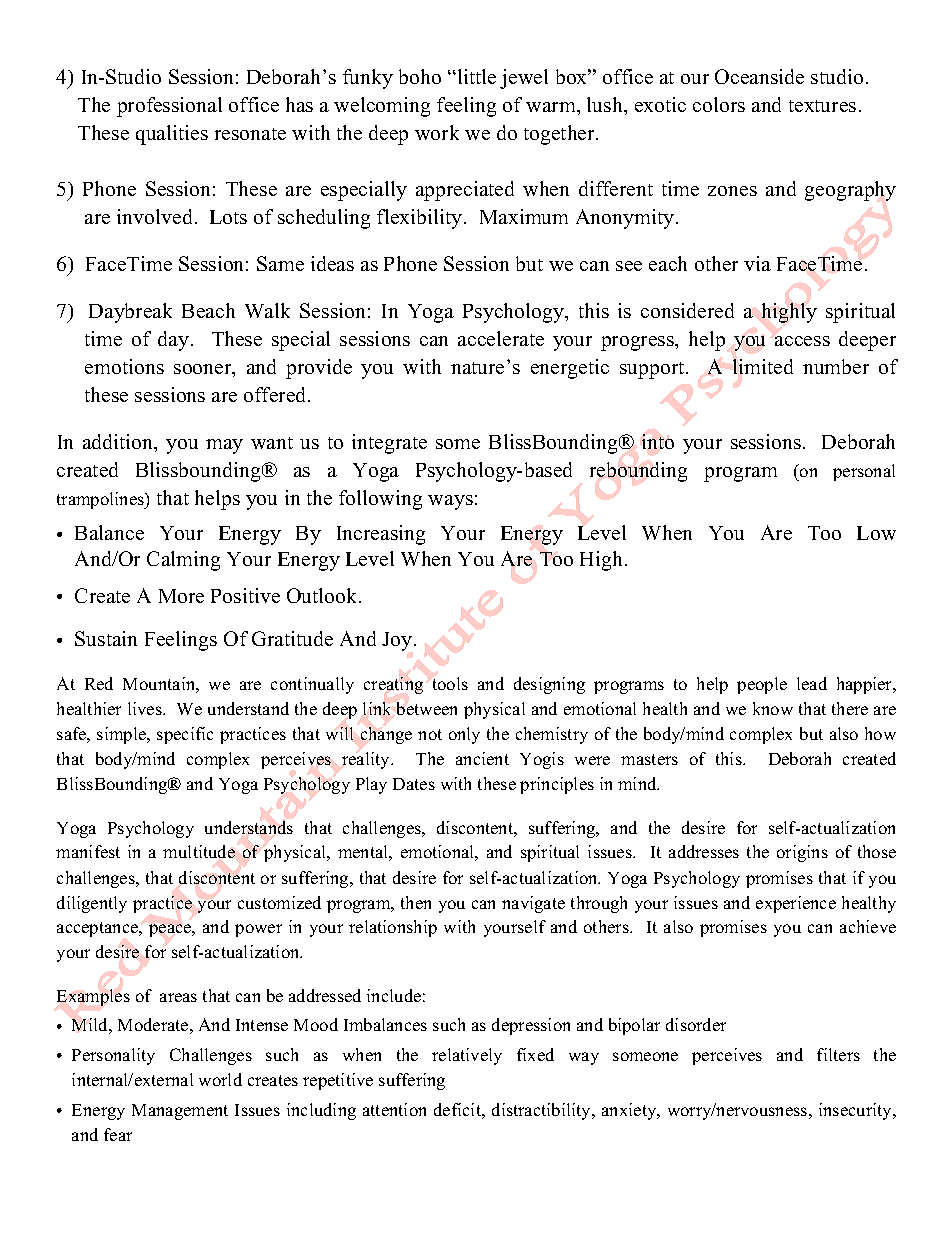 Image resolution: width=952 pixels, height=1233 pixels. What do you see at coordinates (398, 641) in the document?
I see `Joy` at bounding box center [398, 641].
